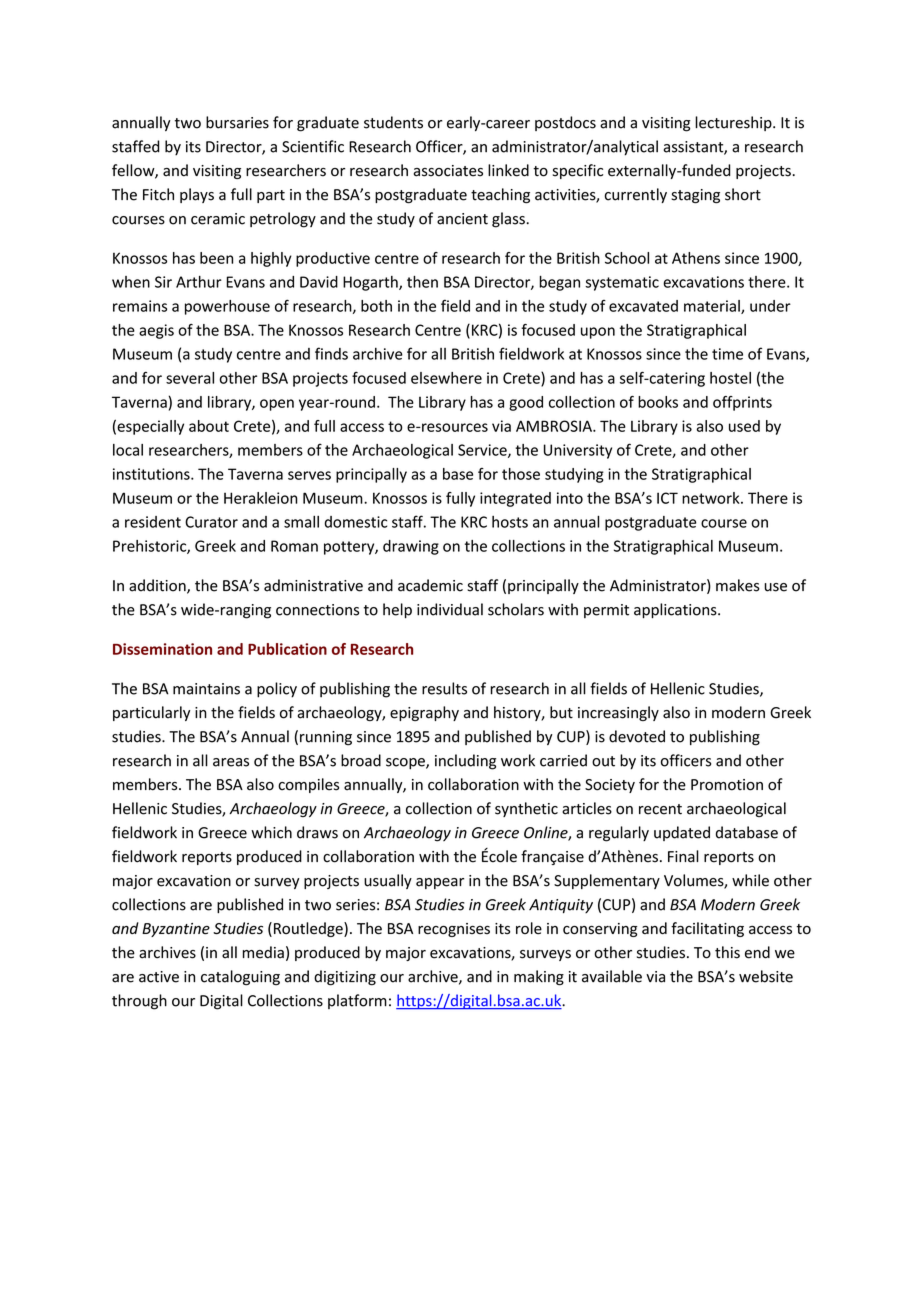  I want to click on maintains, so click(206, 689).
